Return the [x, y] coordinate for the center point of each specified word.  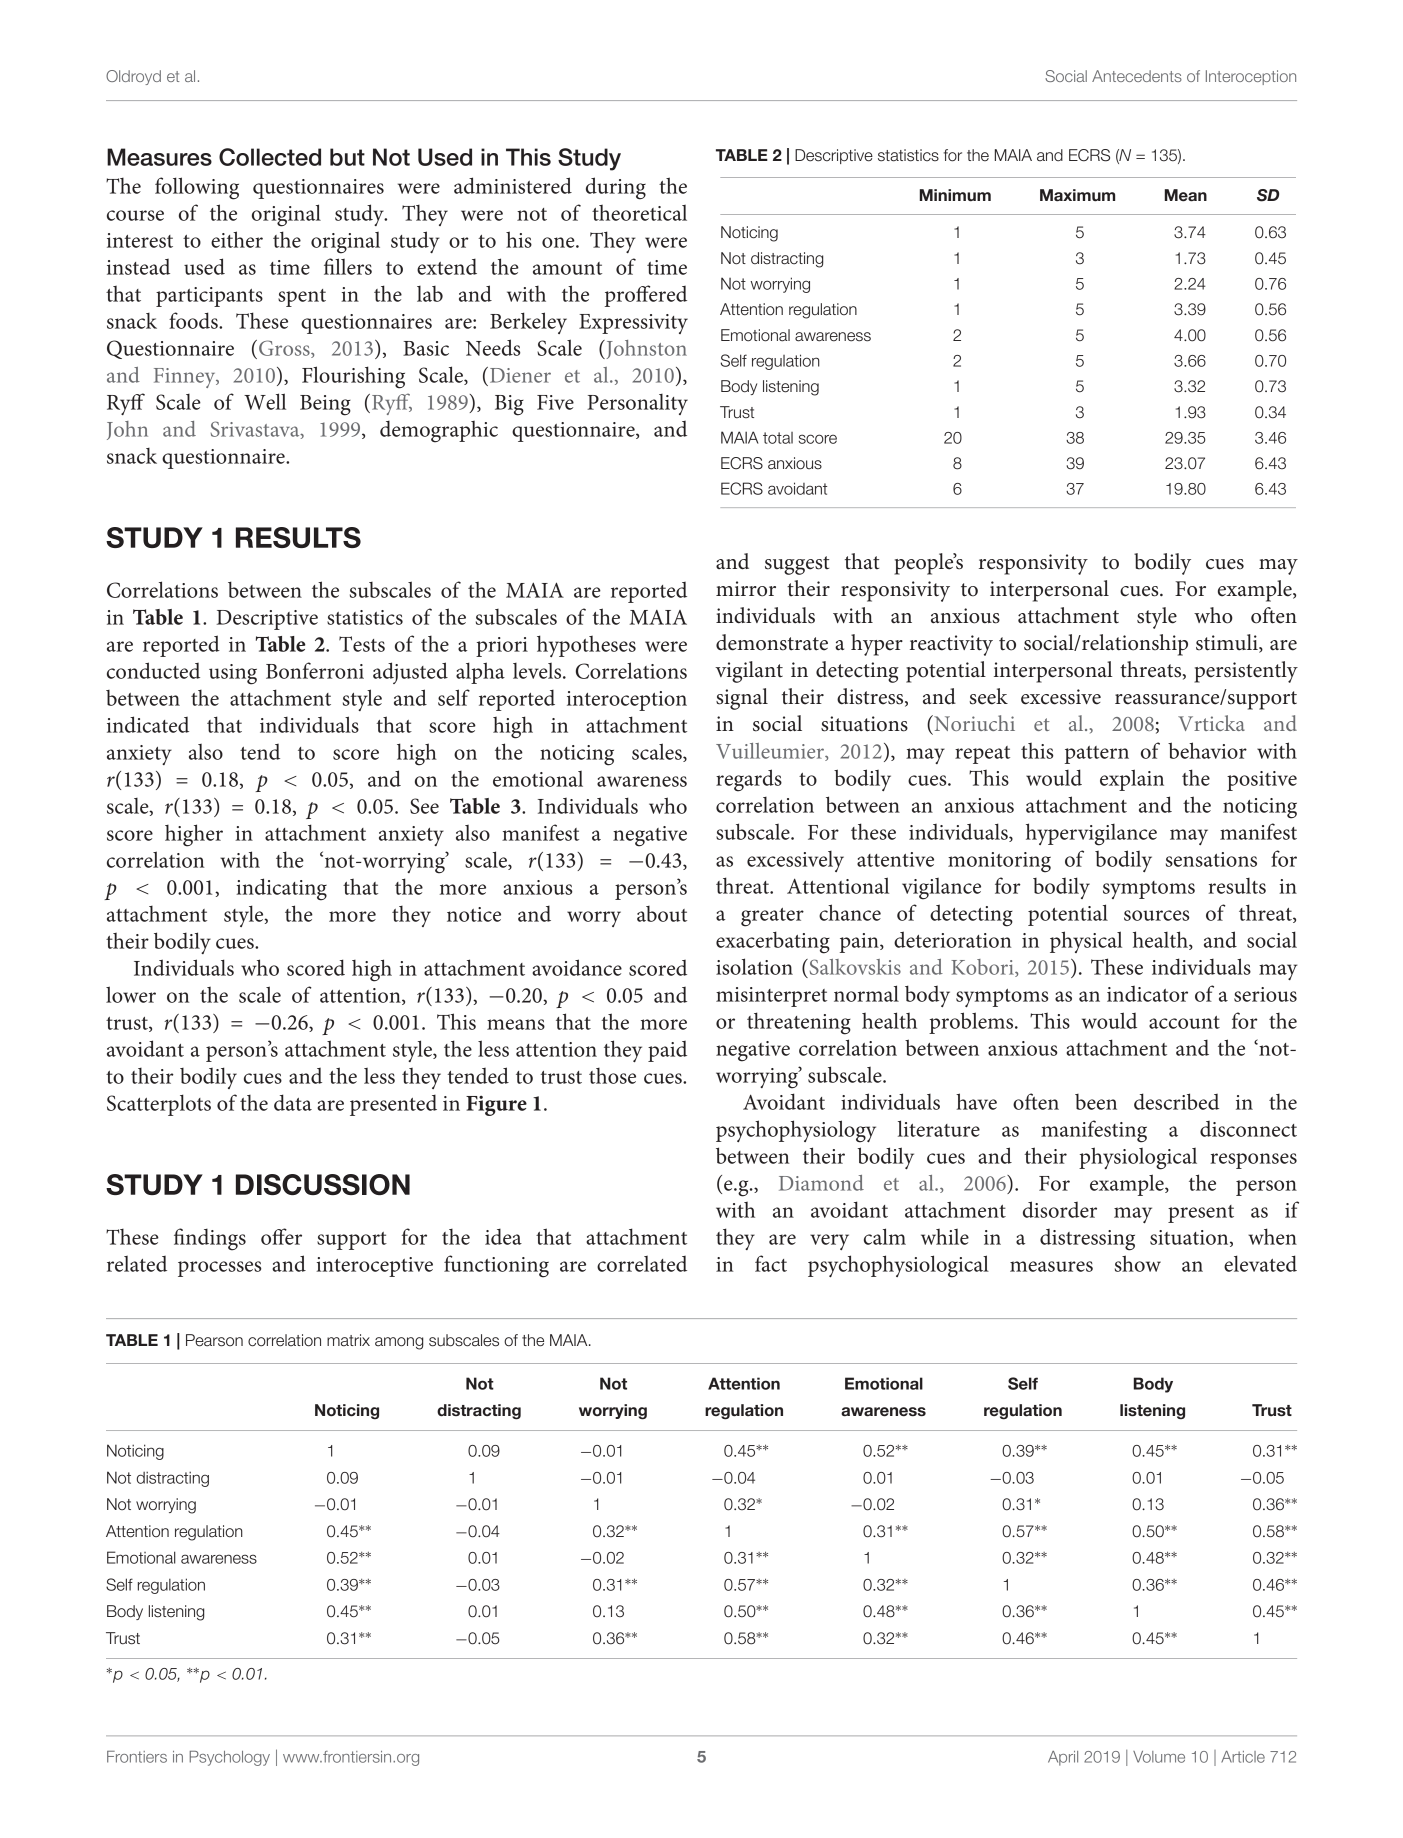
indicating [281, 889]
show [1138, 1263]
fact [771, 1263]
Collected [270, 157]
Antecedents [1137, 76]
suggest [797, 565]
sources [1156, 915]
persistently [1246, 672]
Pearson [214, 1340]
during [616, 188]
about [662, 914]
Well [265, 401]
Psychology [230, 1758]
